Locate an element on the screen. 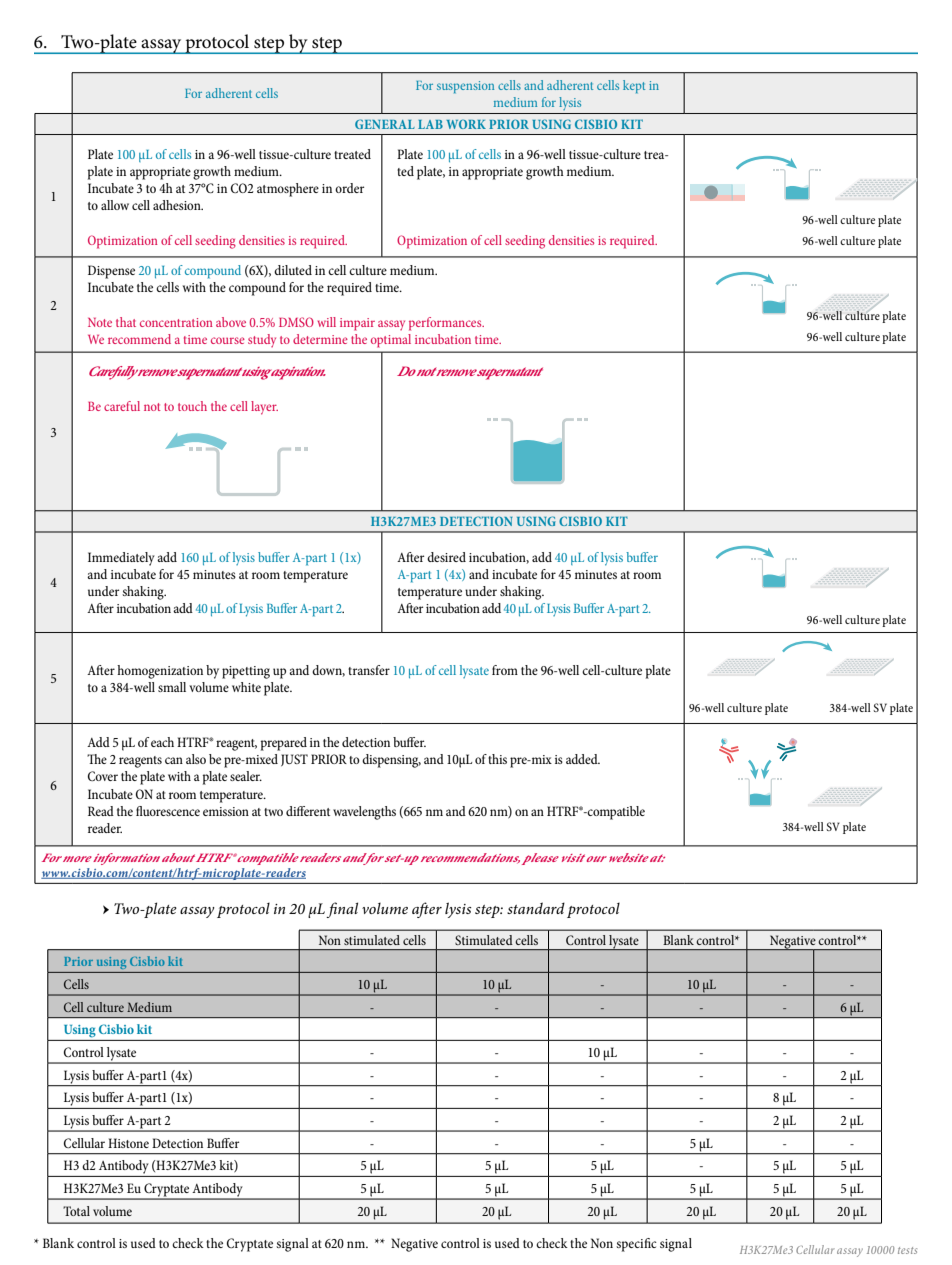 The image size is (952, 1265). kept is located at coordinates (634, 86).
